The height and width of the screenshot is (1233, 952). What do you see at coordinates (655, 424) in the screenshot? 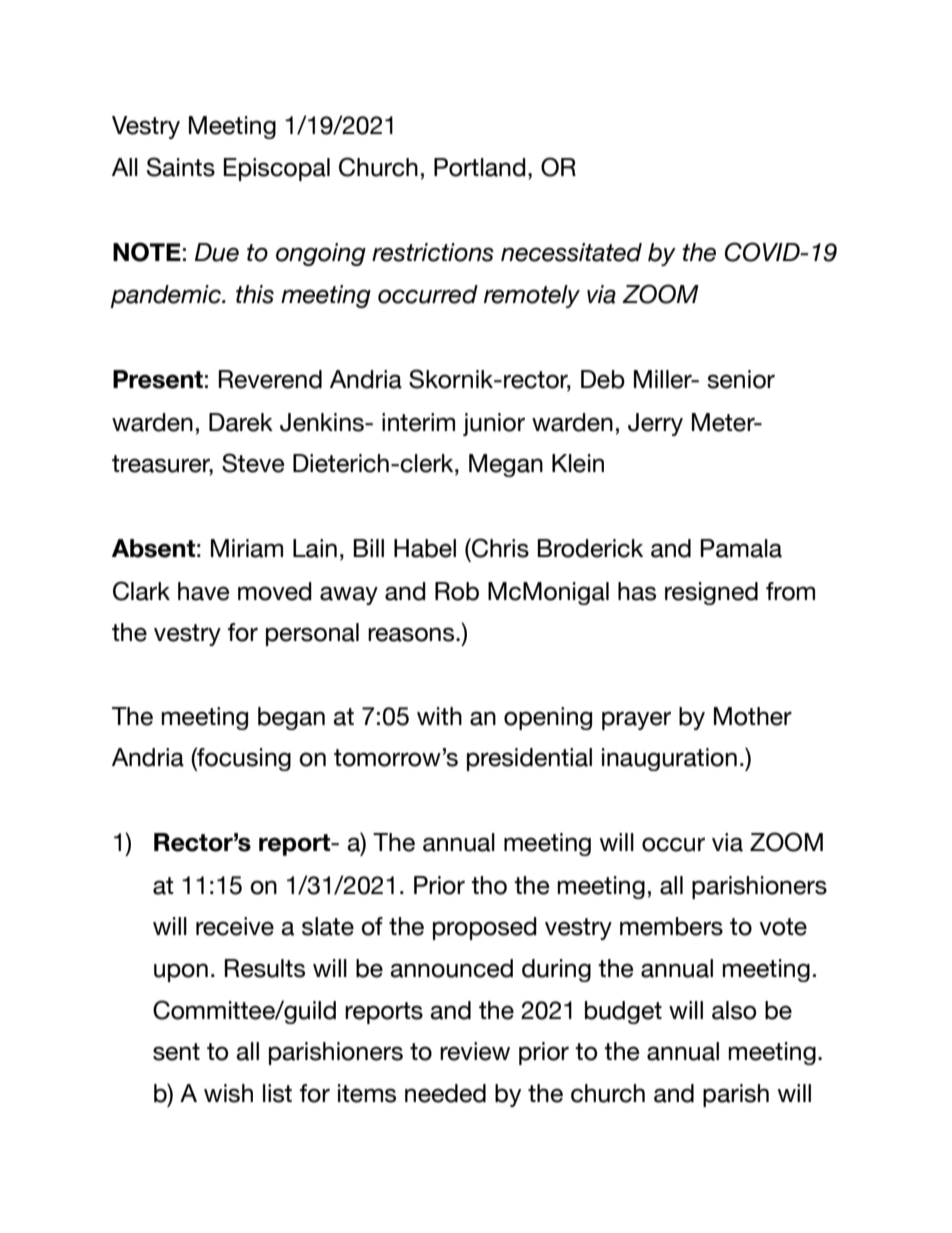
I see `Jerry` at bounding box center [655, 424].
